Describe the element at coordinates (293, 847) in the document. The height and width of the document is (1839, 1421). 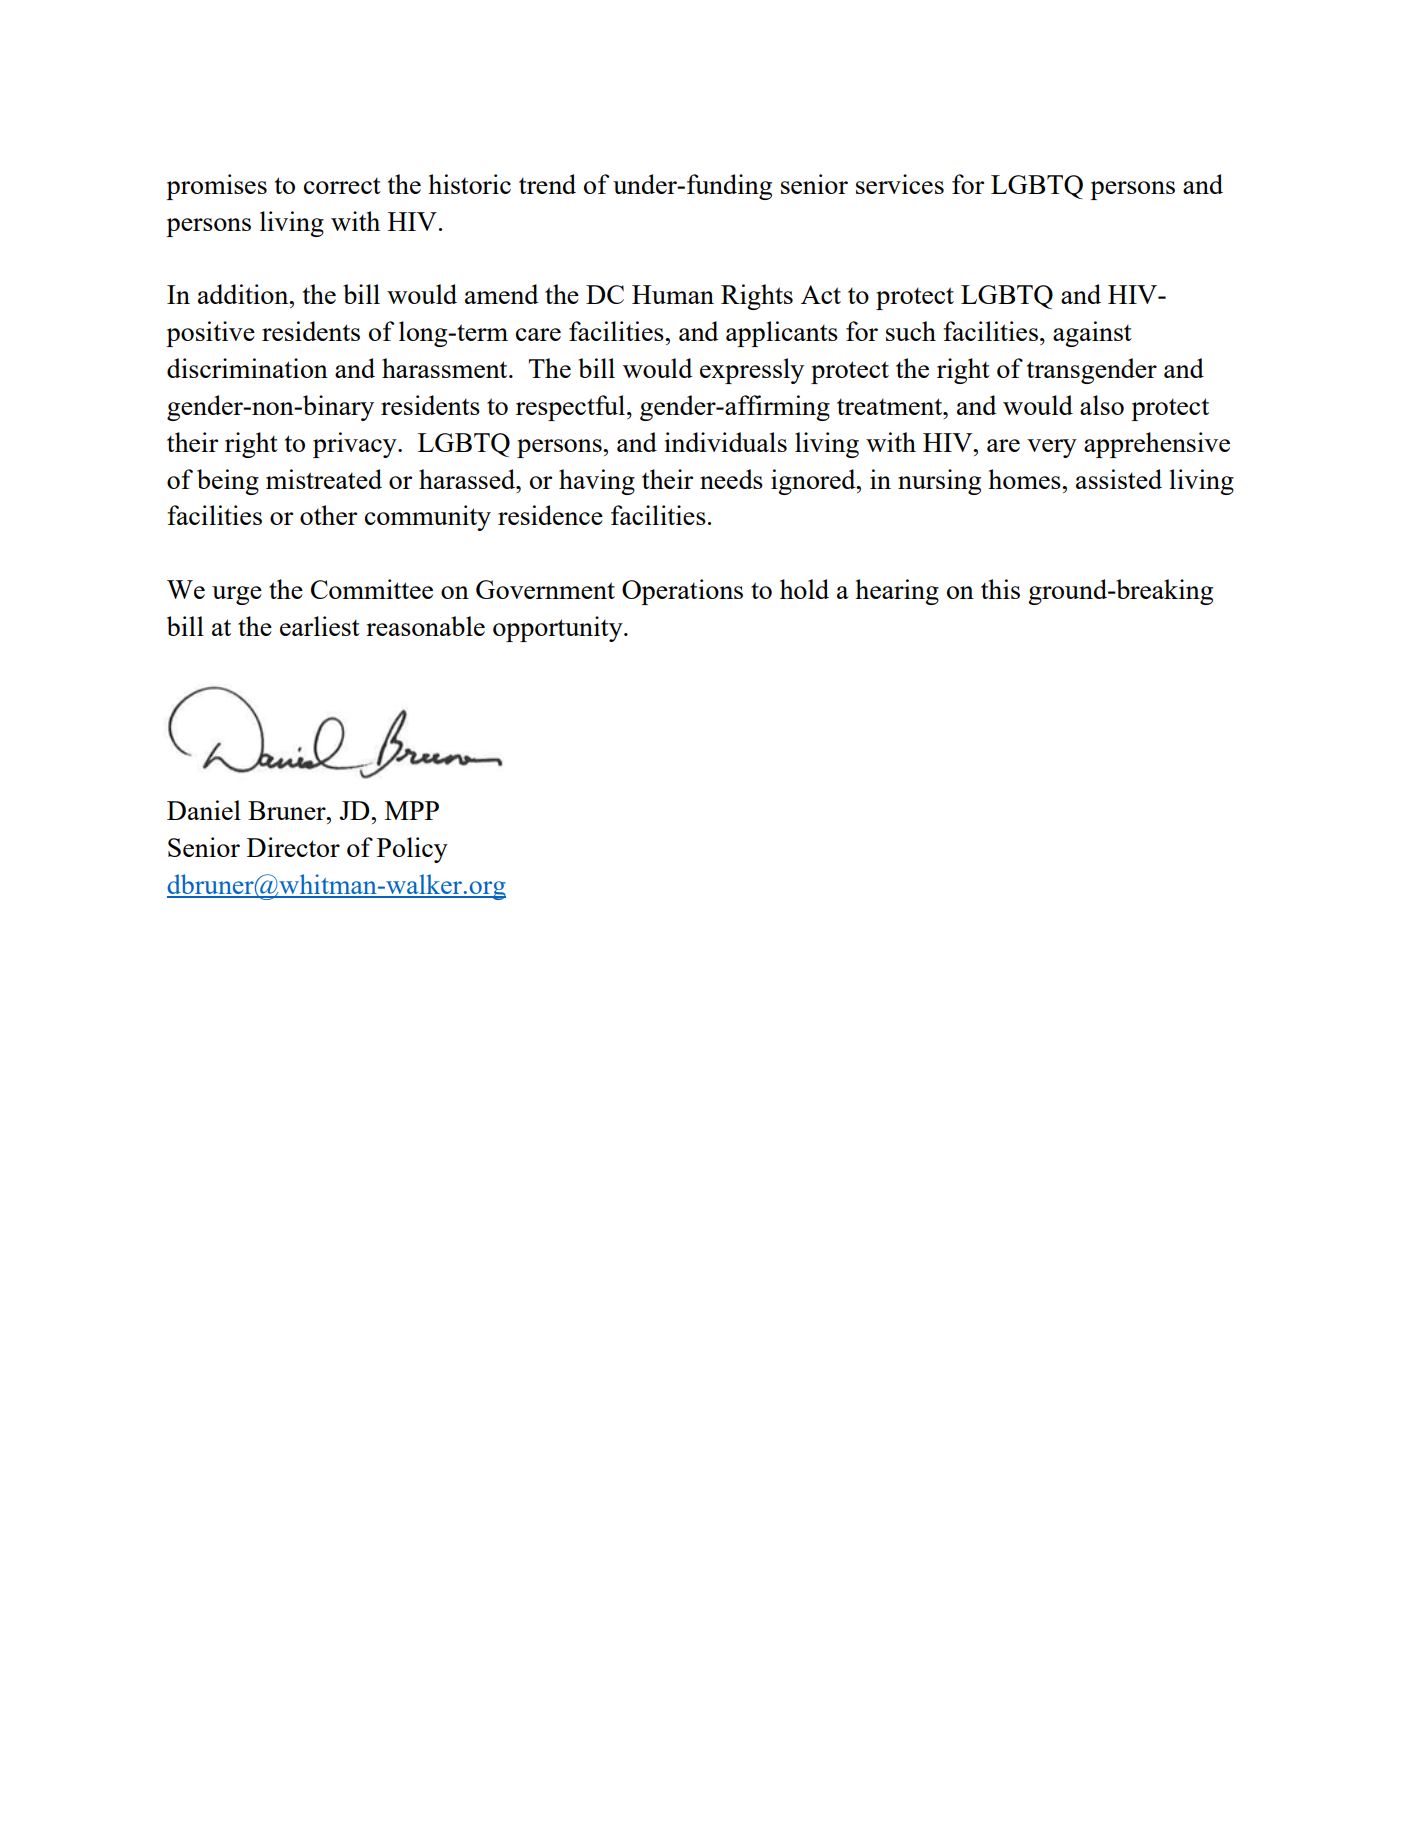
I see `Director` at that location.
